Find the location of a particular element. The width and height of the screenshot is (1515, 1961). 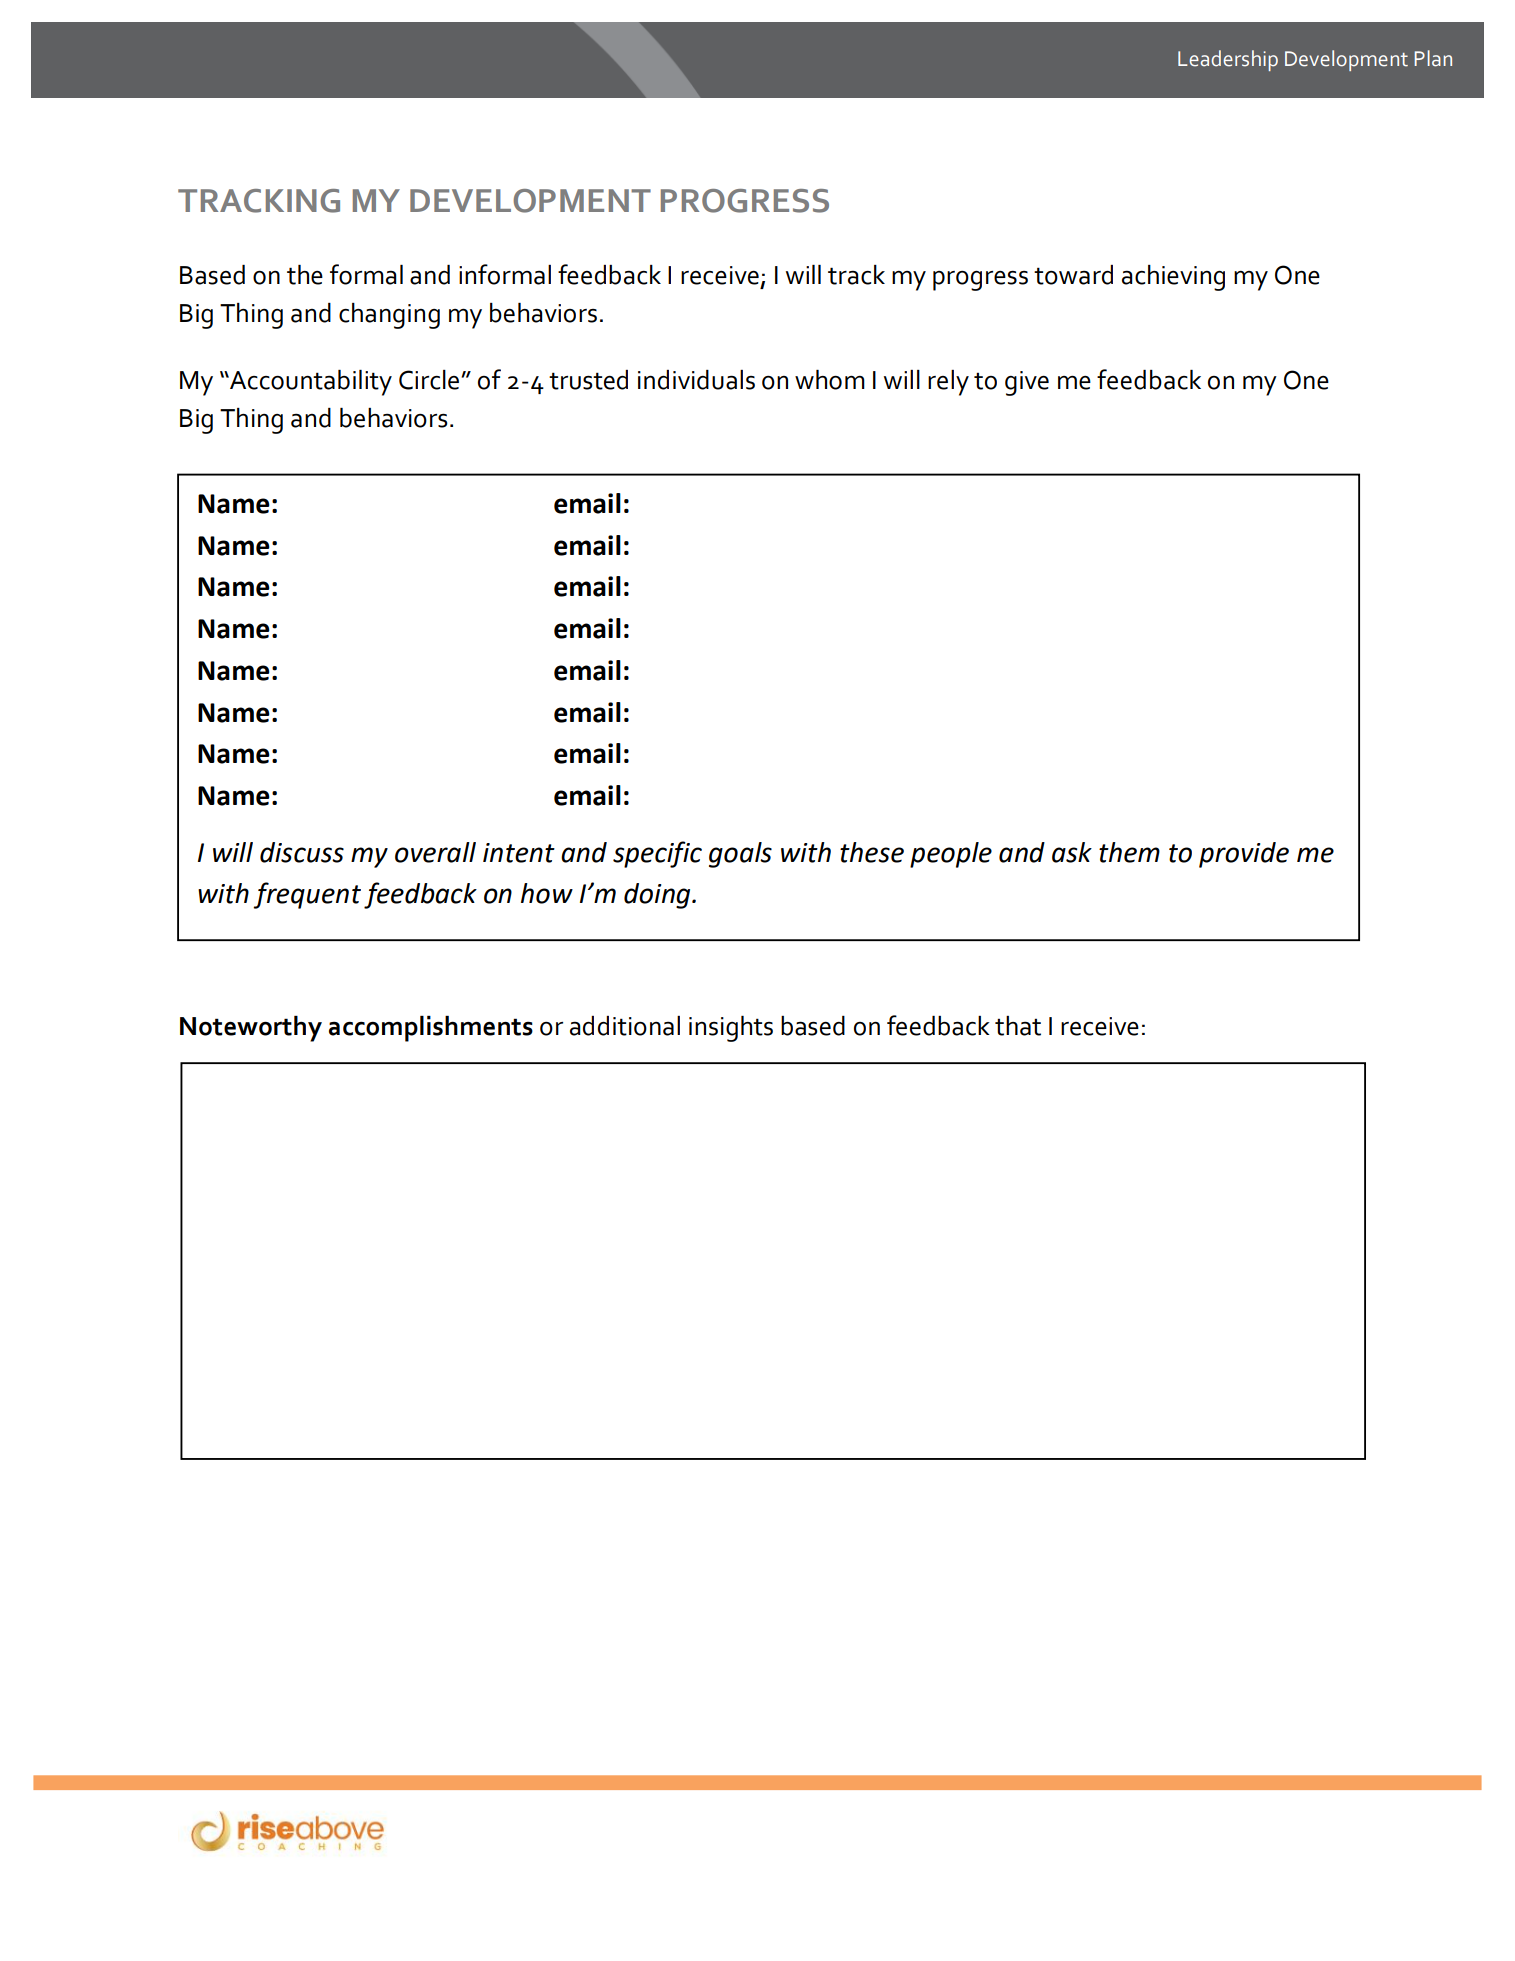

accomplishments is located at coordinates (431, 1029).
